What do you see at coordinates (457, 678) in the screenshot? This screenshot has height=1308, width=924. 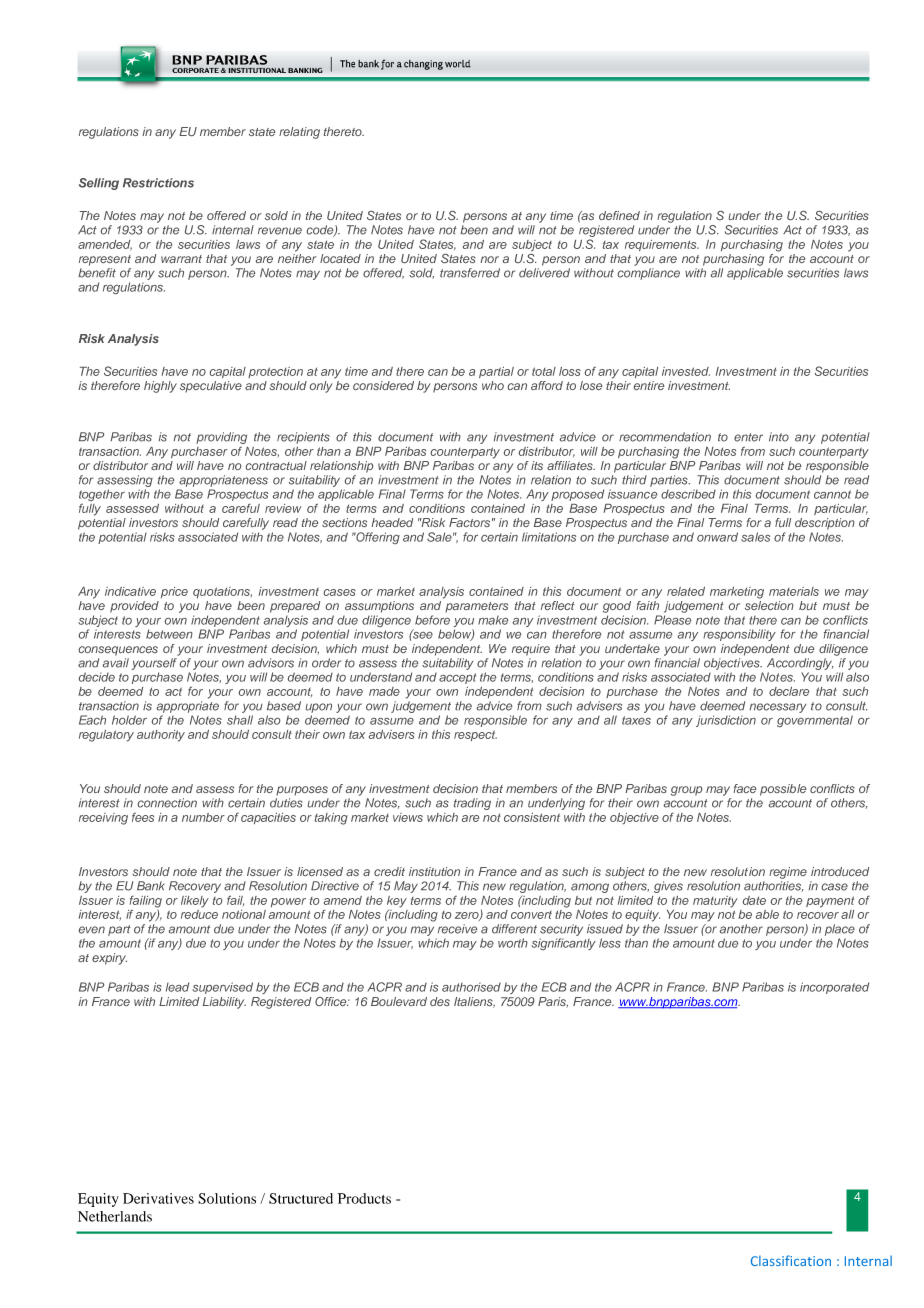 I see `accept` at bounding box center [457, 678].
